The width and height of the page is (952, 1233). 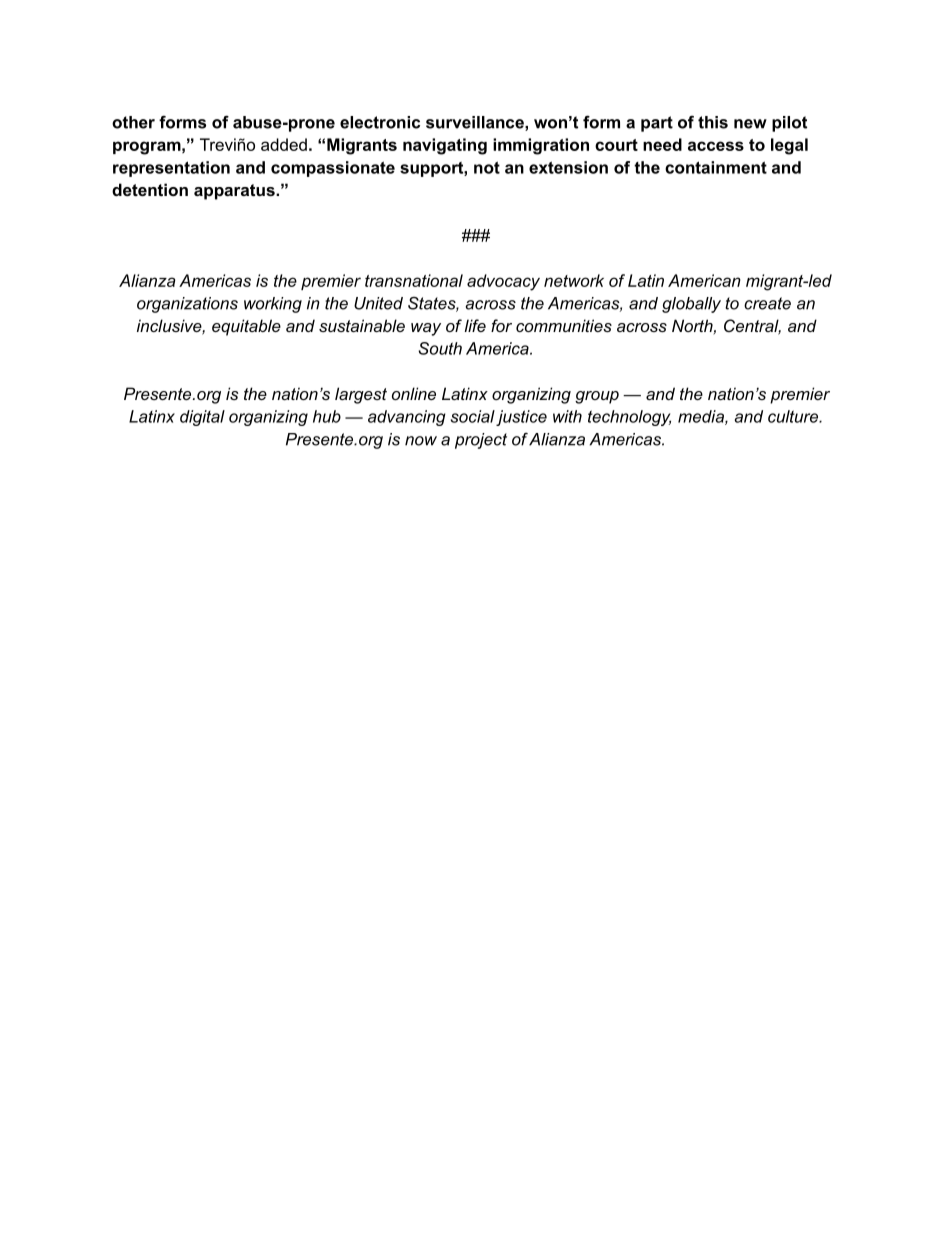 I want to click on life, so click(x=475, y=325).
